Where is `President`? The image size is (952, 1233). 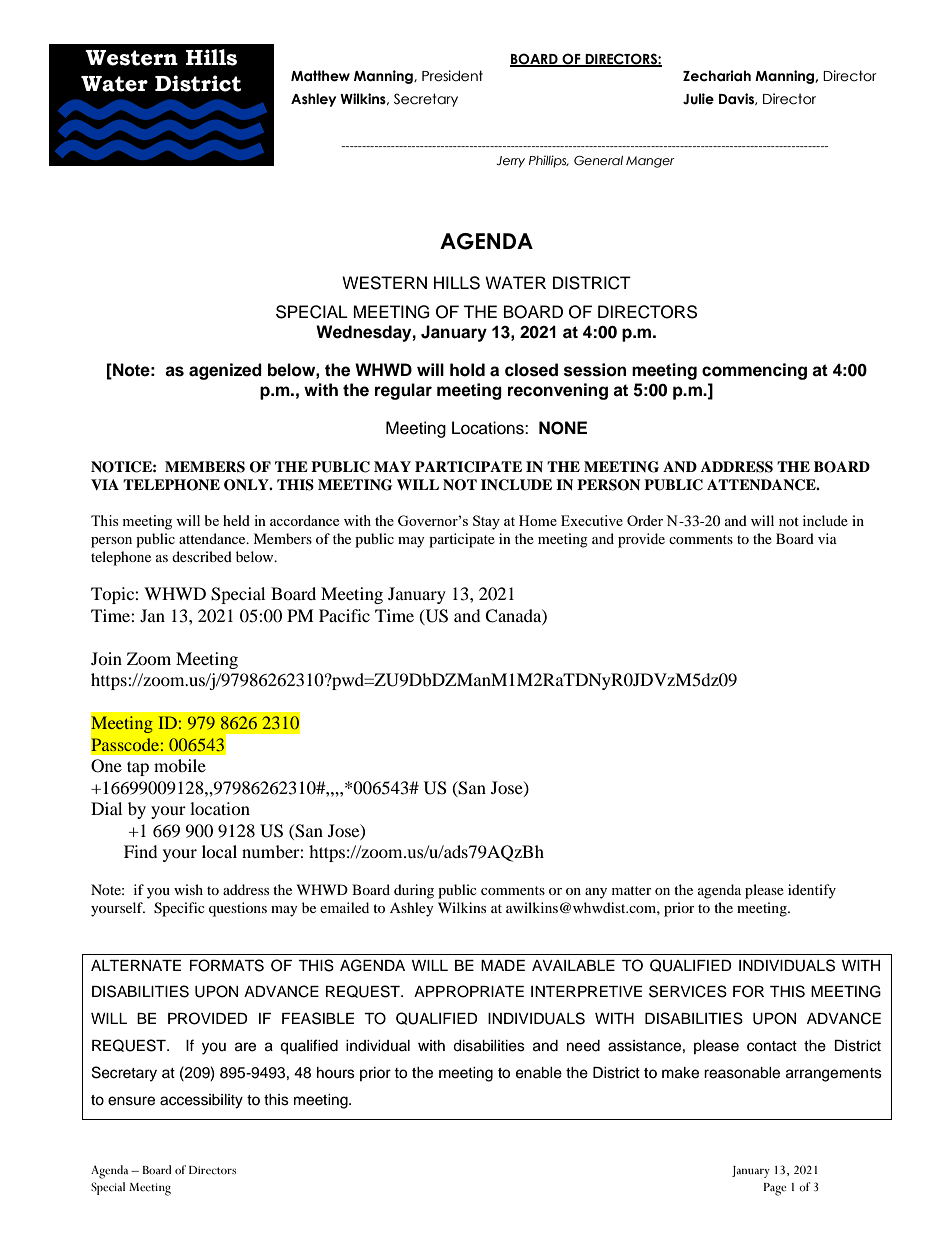 President is located at coordinates (452, 76).
